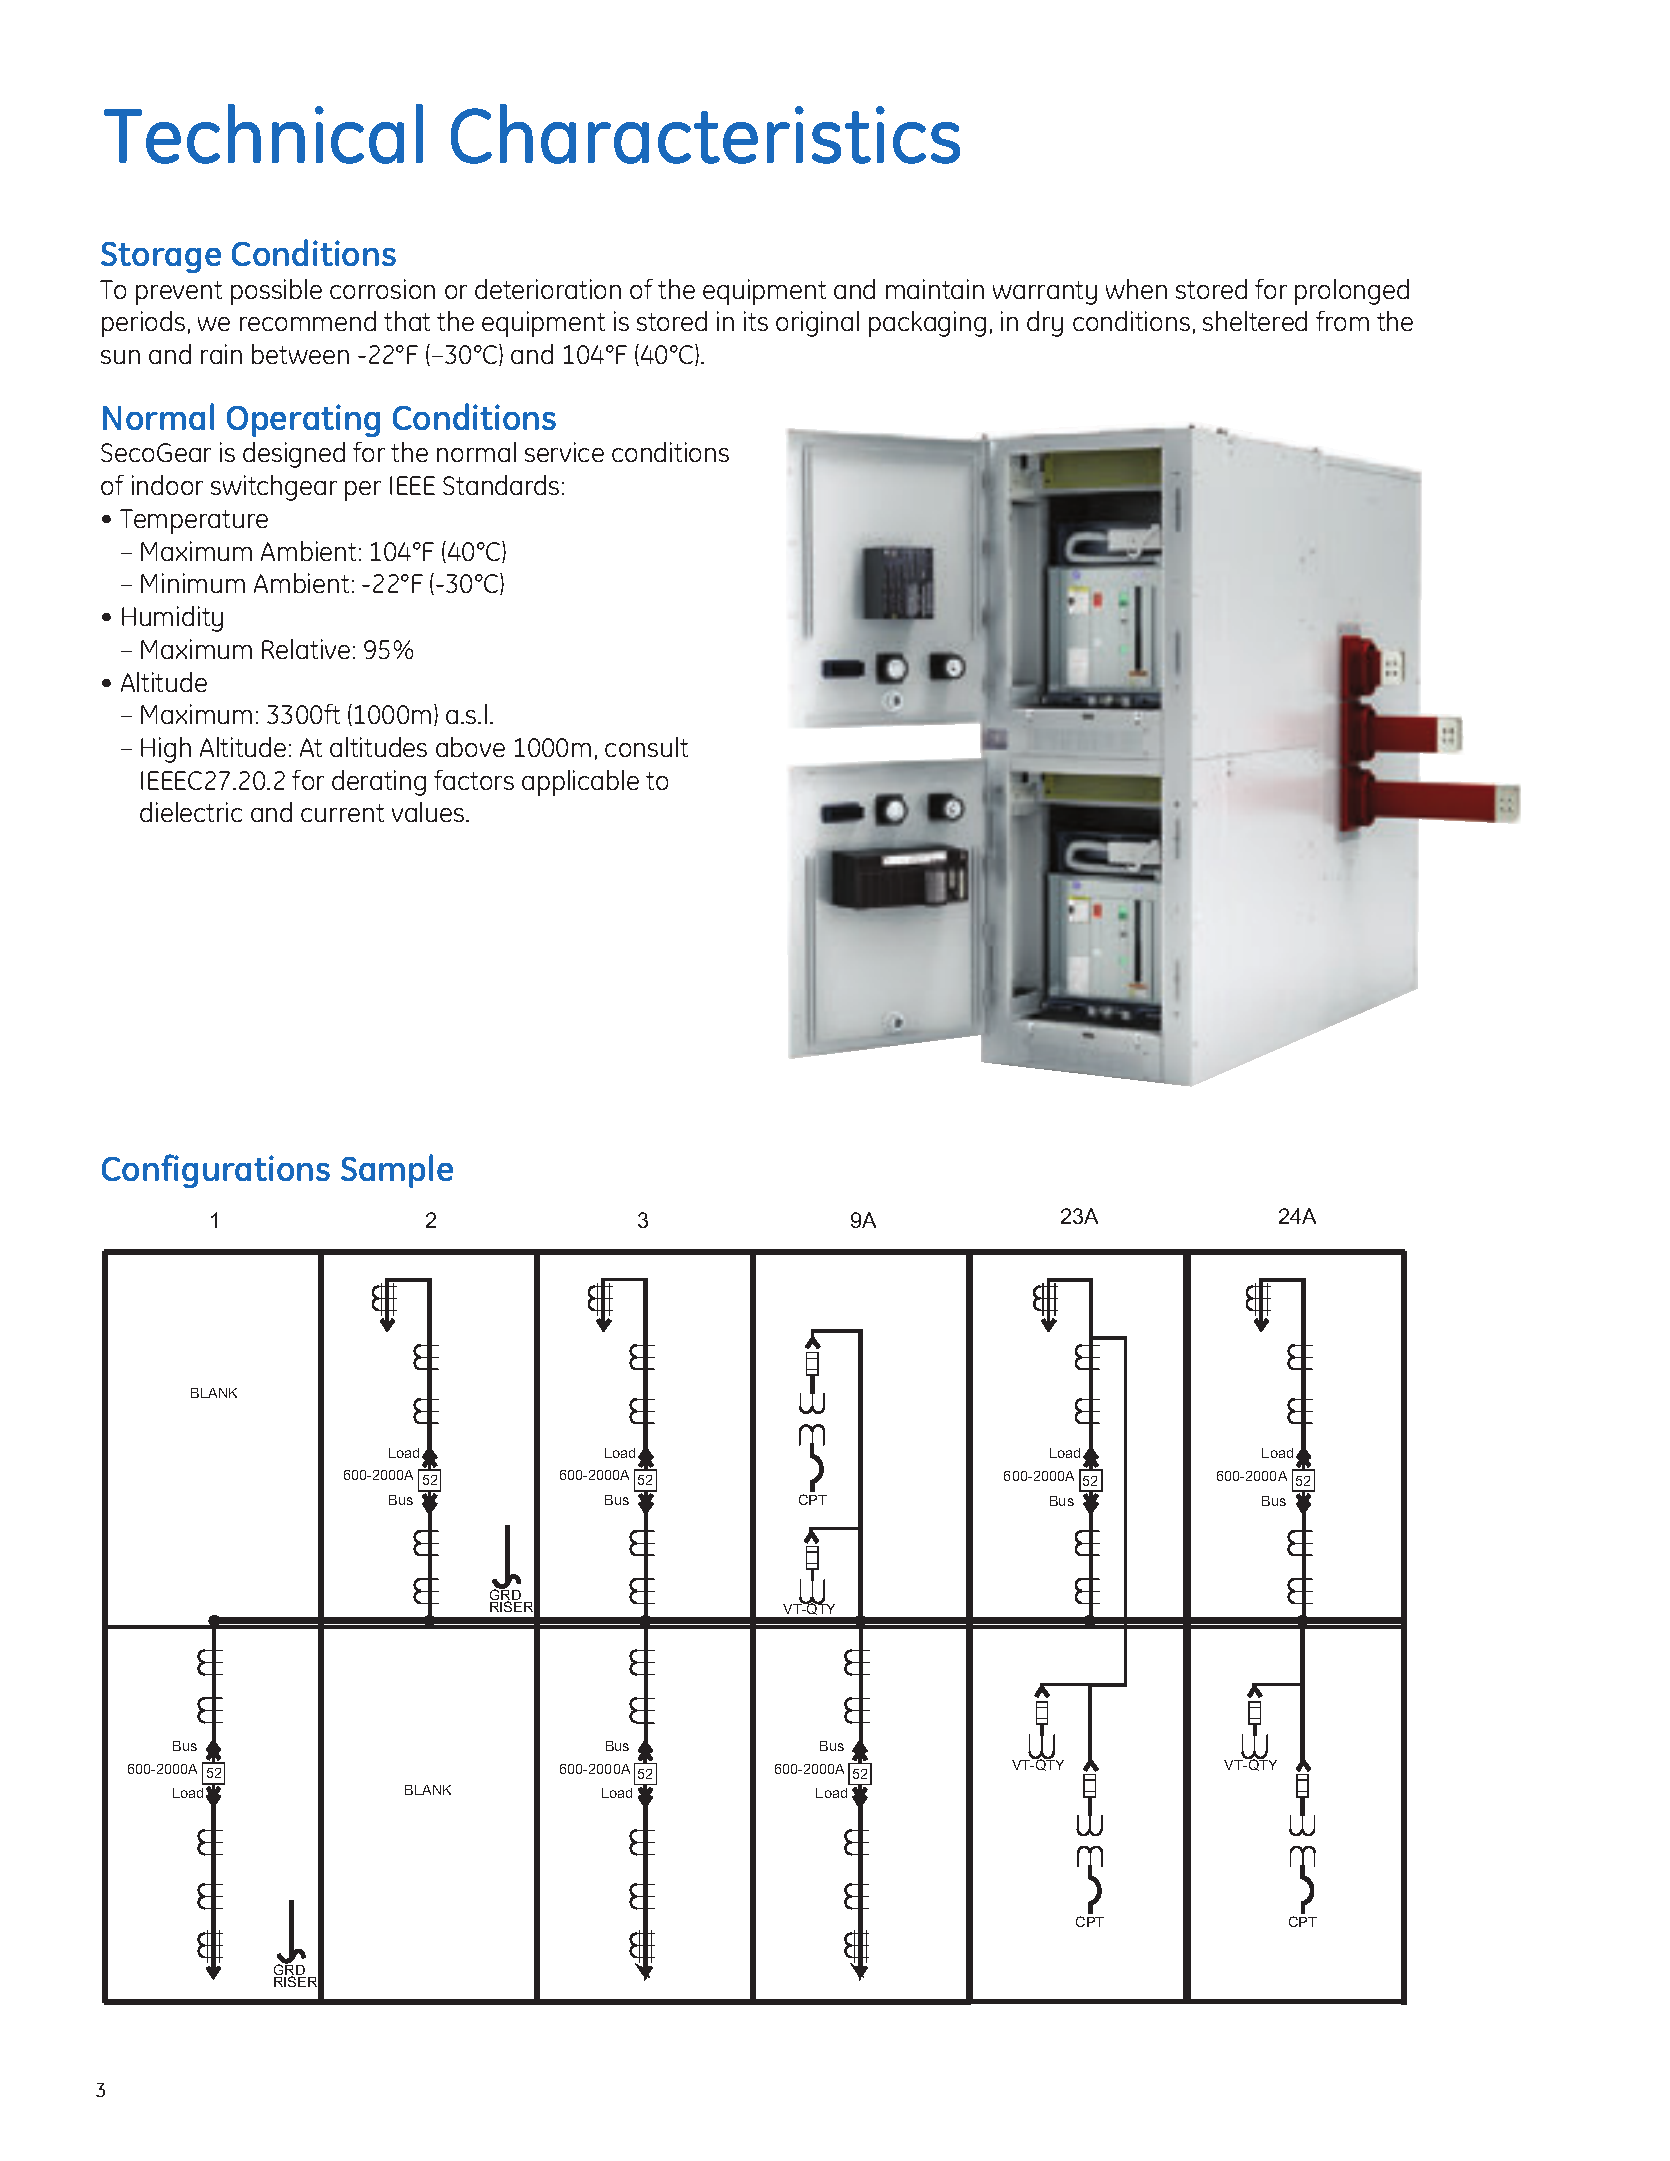 The width and height of the screenshot is (1670, 2161). I want to click on service, so click(564, 452).
